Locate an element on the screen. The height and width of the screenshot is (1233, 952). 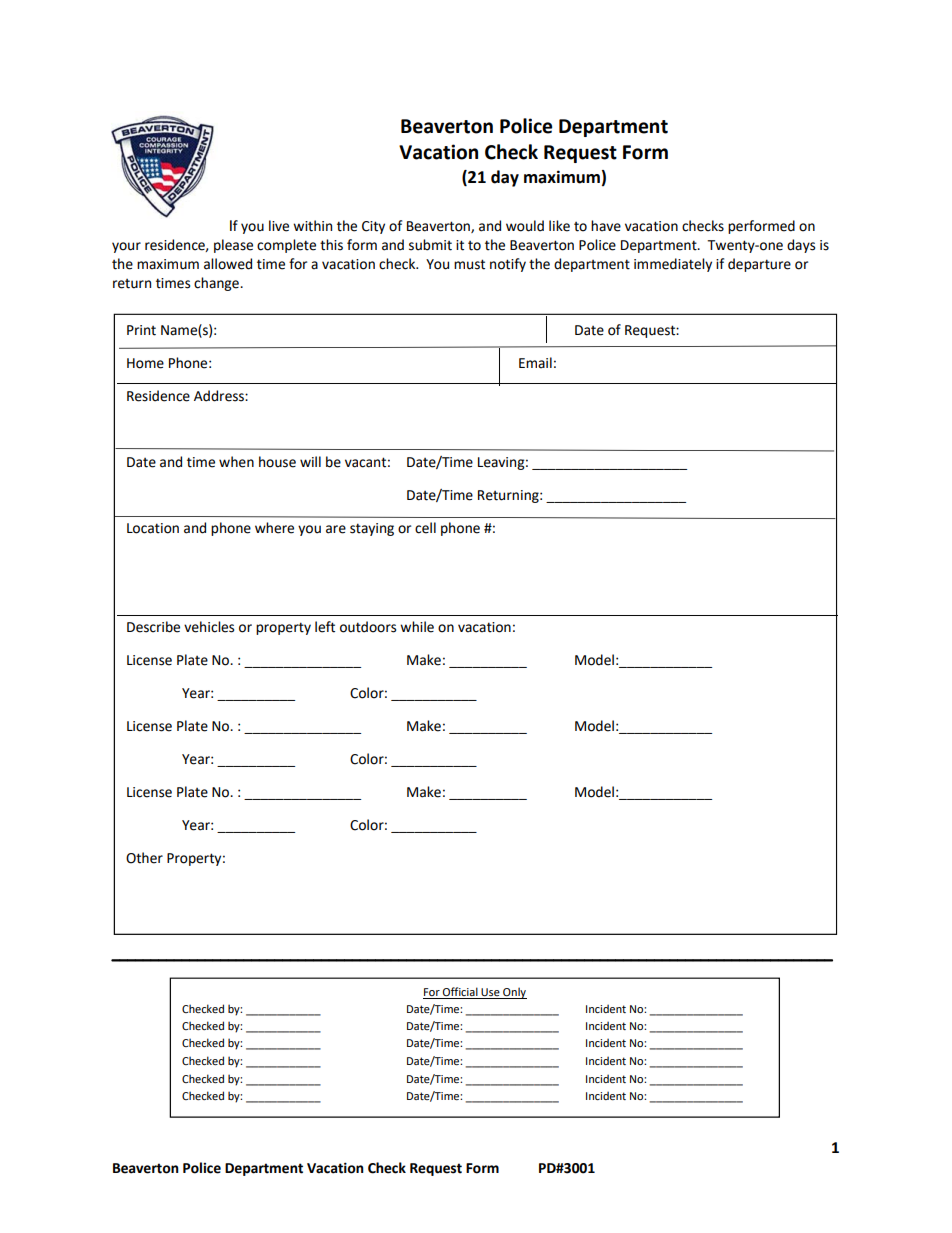
Other is located at coordinates (144, 858).
